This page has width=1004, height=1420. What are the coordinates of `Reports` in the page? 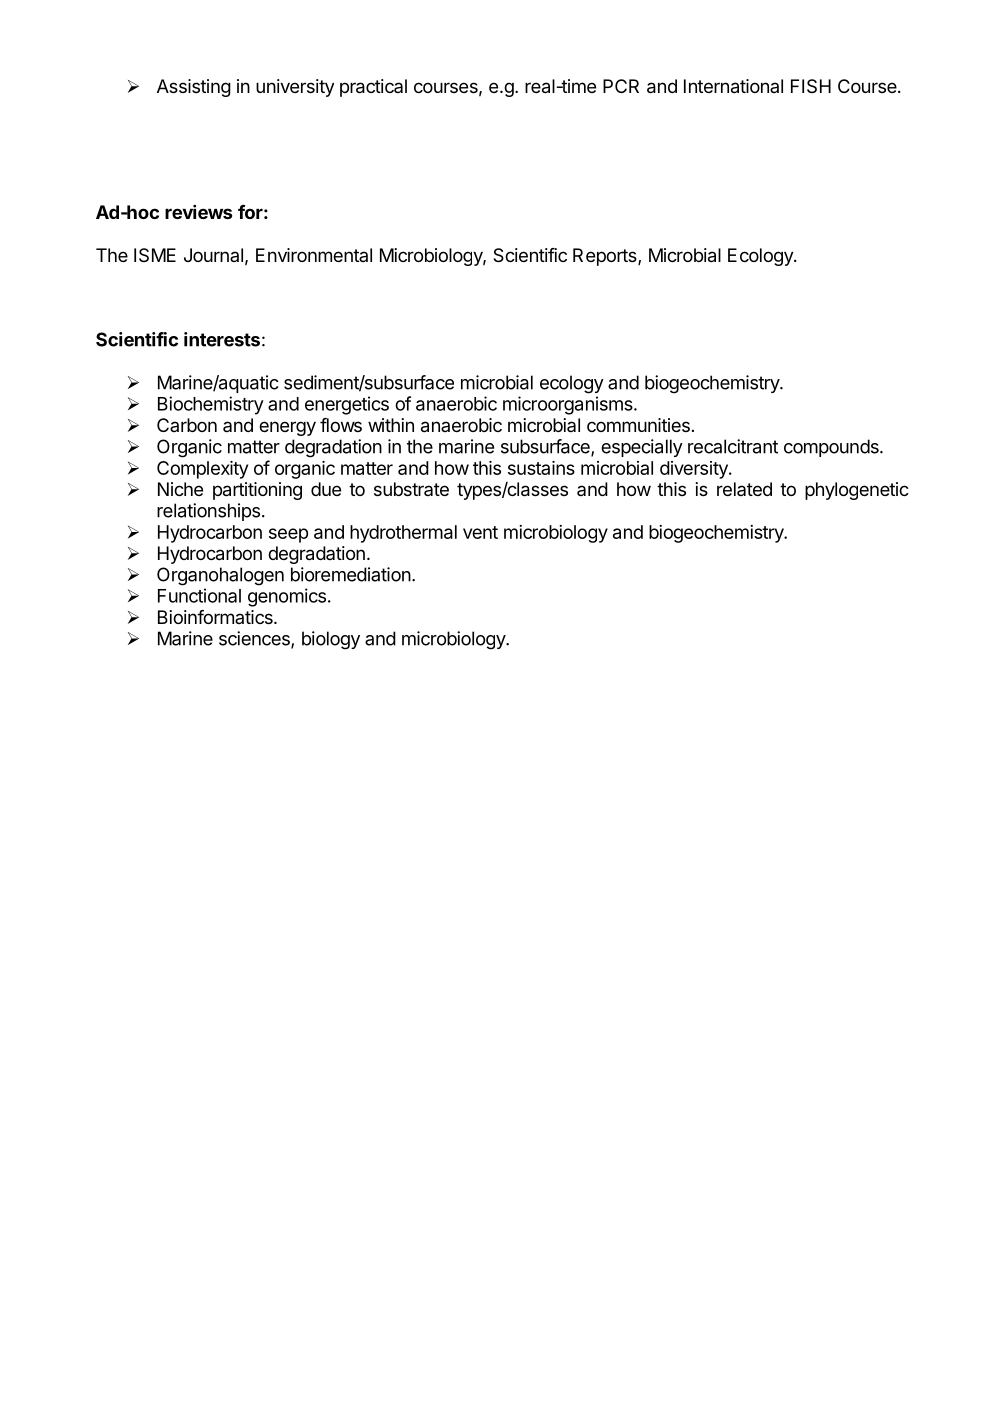 It's located at (606, 257).
